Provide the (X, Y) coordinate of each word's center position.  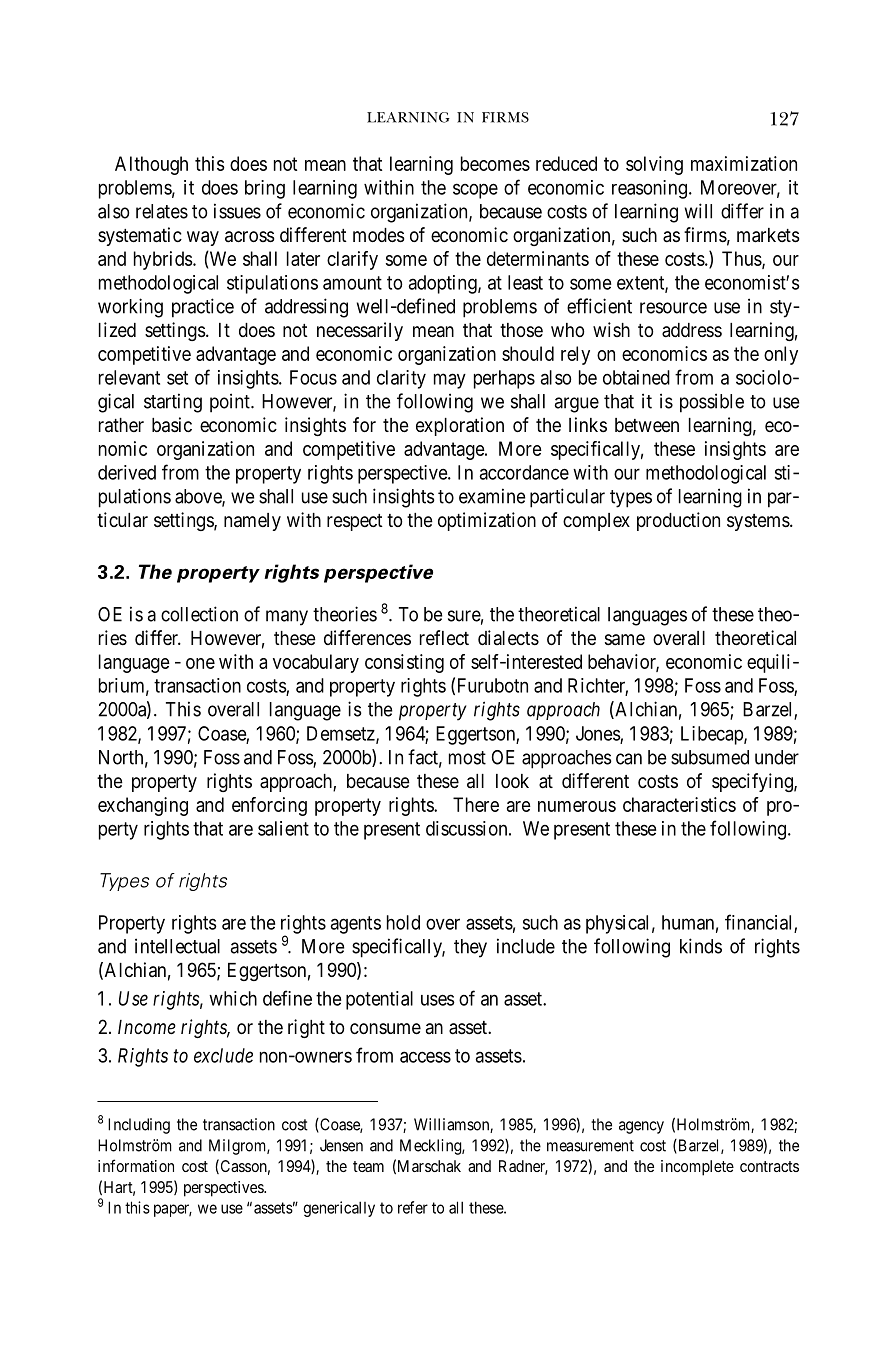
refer (413, 1207)
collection (199, 614)
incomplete (697, 1168)
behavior (623, 662)
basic (172, 425)
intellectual (177, 946)
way (203, 238)
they (470, 948)
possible (712, 403)
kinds (701, 946)
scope (475, 191)
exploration (460, 426)
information (136, 1165)
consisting (404, 663)
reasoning (649, 189)
